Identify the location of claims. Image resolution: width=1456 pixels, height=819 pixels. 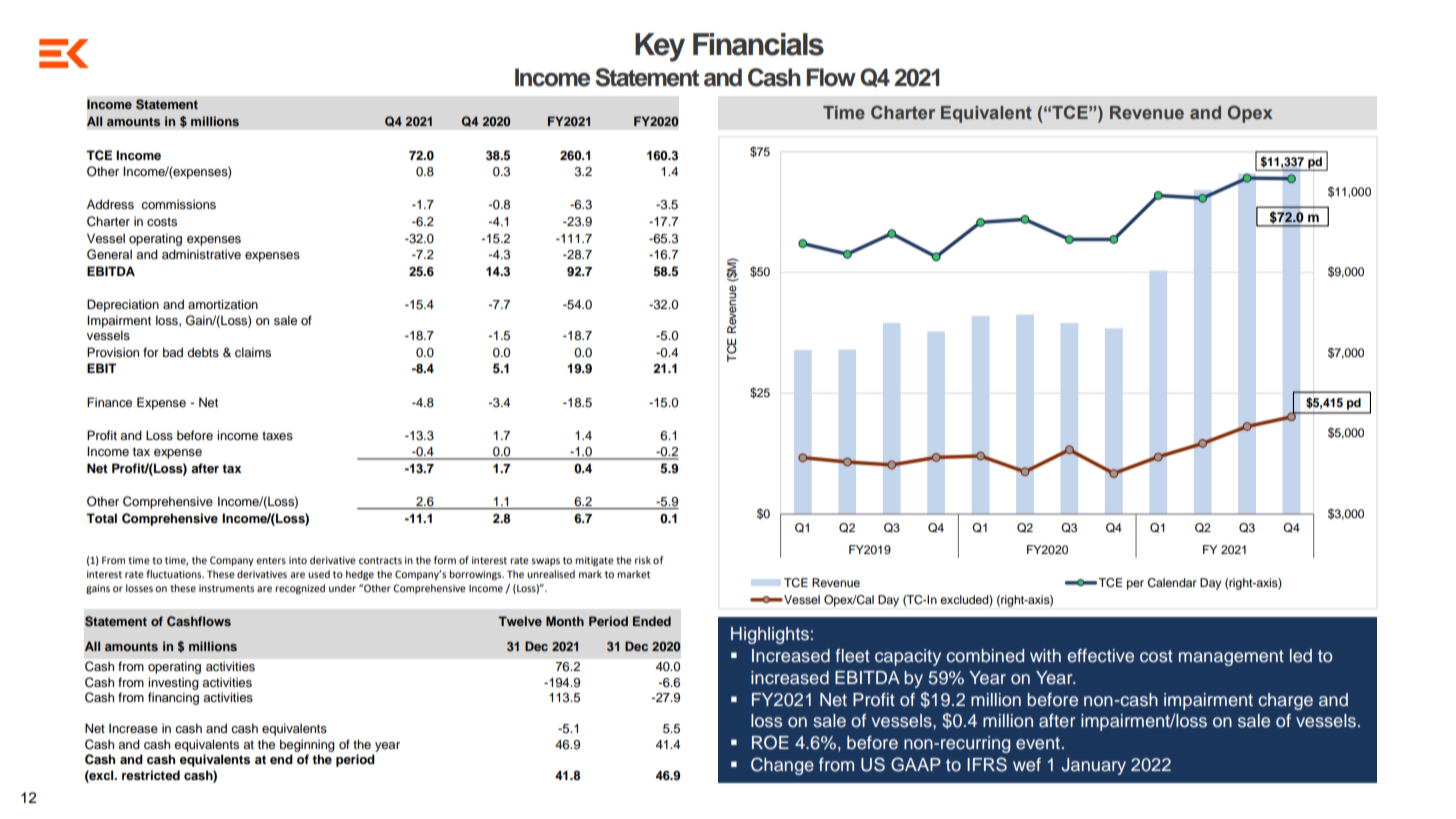
(253, 352).
